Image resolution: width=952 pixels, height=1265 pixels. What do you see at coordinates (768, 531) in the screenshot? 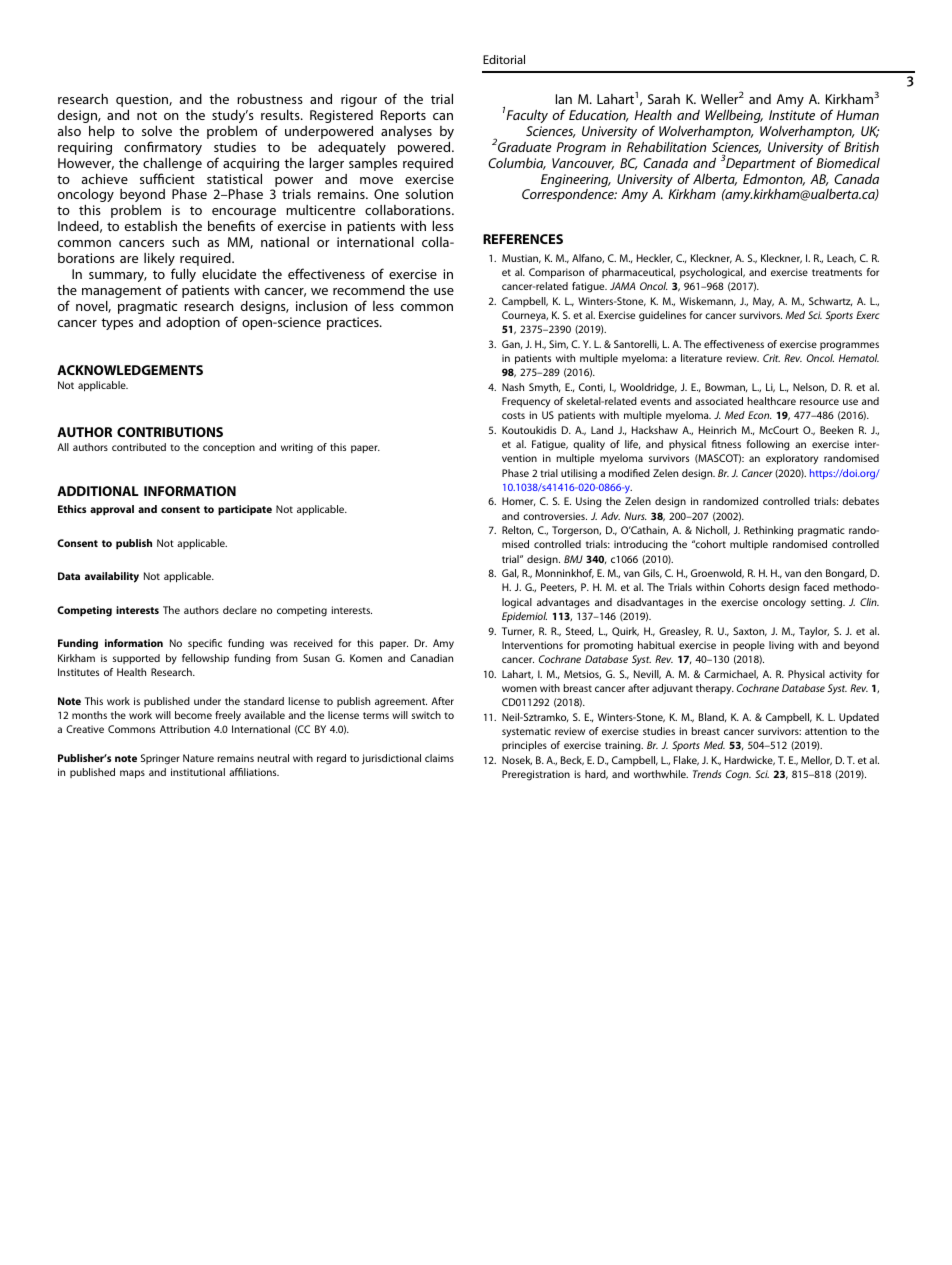
I see `Rethinking` at bounding box center [768, 531].
